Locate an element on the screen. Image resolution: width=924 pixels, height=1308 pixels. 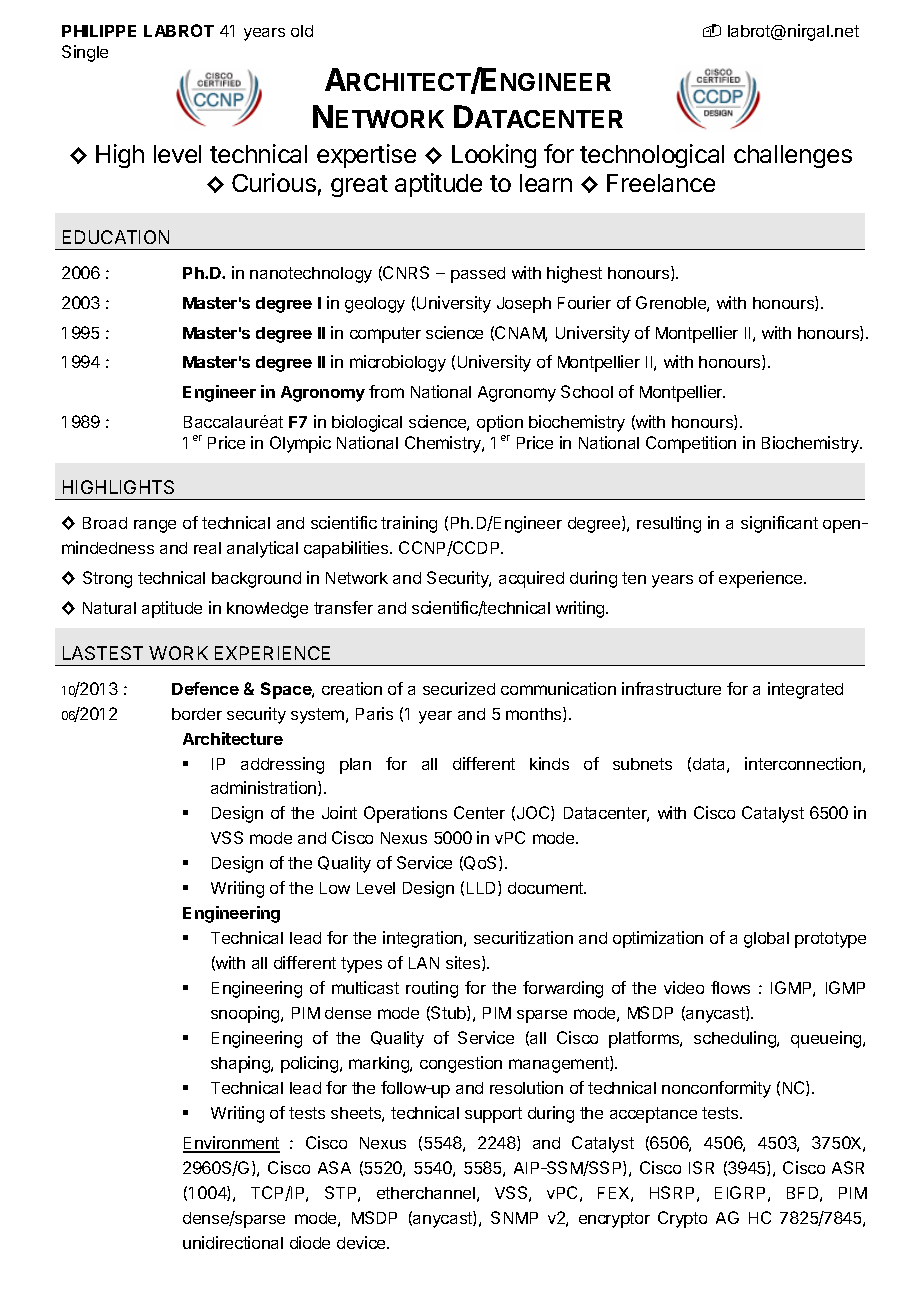
LLD is located at coordinates (483, 888).
